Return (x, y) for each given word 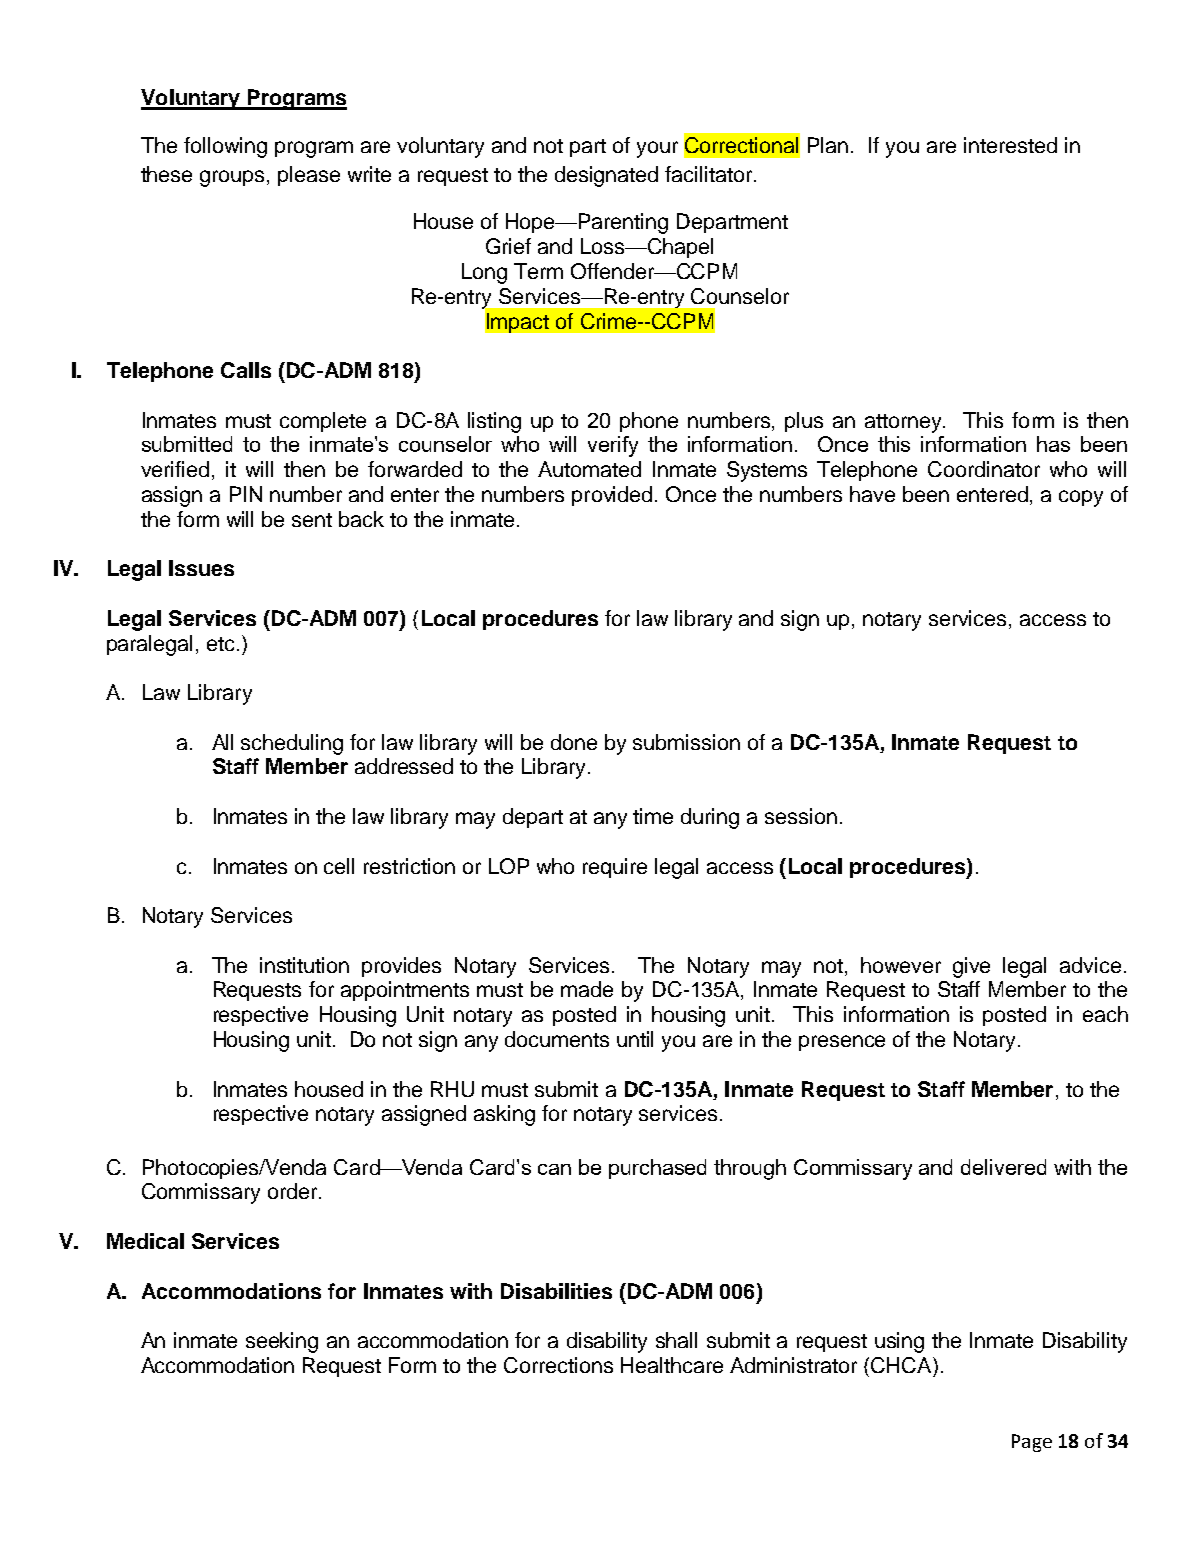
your (657, 149)
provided (612, 496)
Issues (201, 568)
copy (1081, 498)
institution (304, 965)
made (587, 989)
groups (234, 178)
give (971, 967)
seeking (282, 1342)
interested (1010, 145)
